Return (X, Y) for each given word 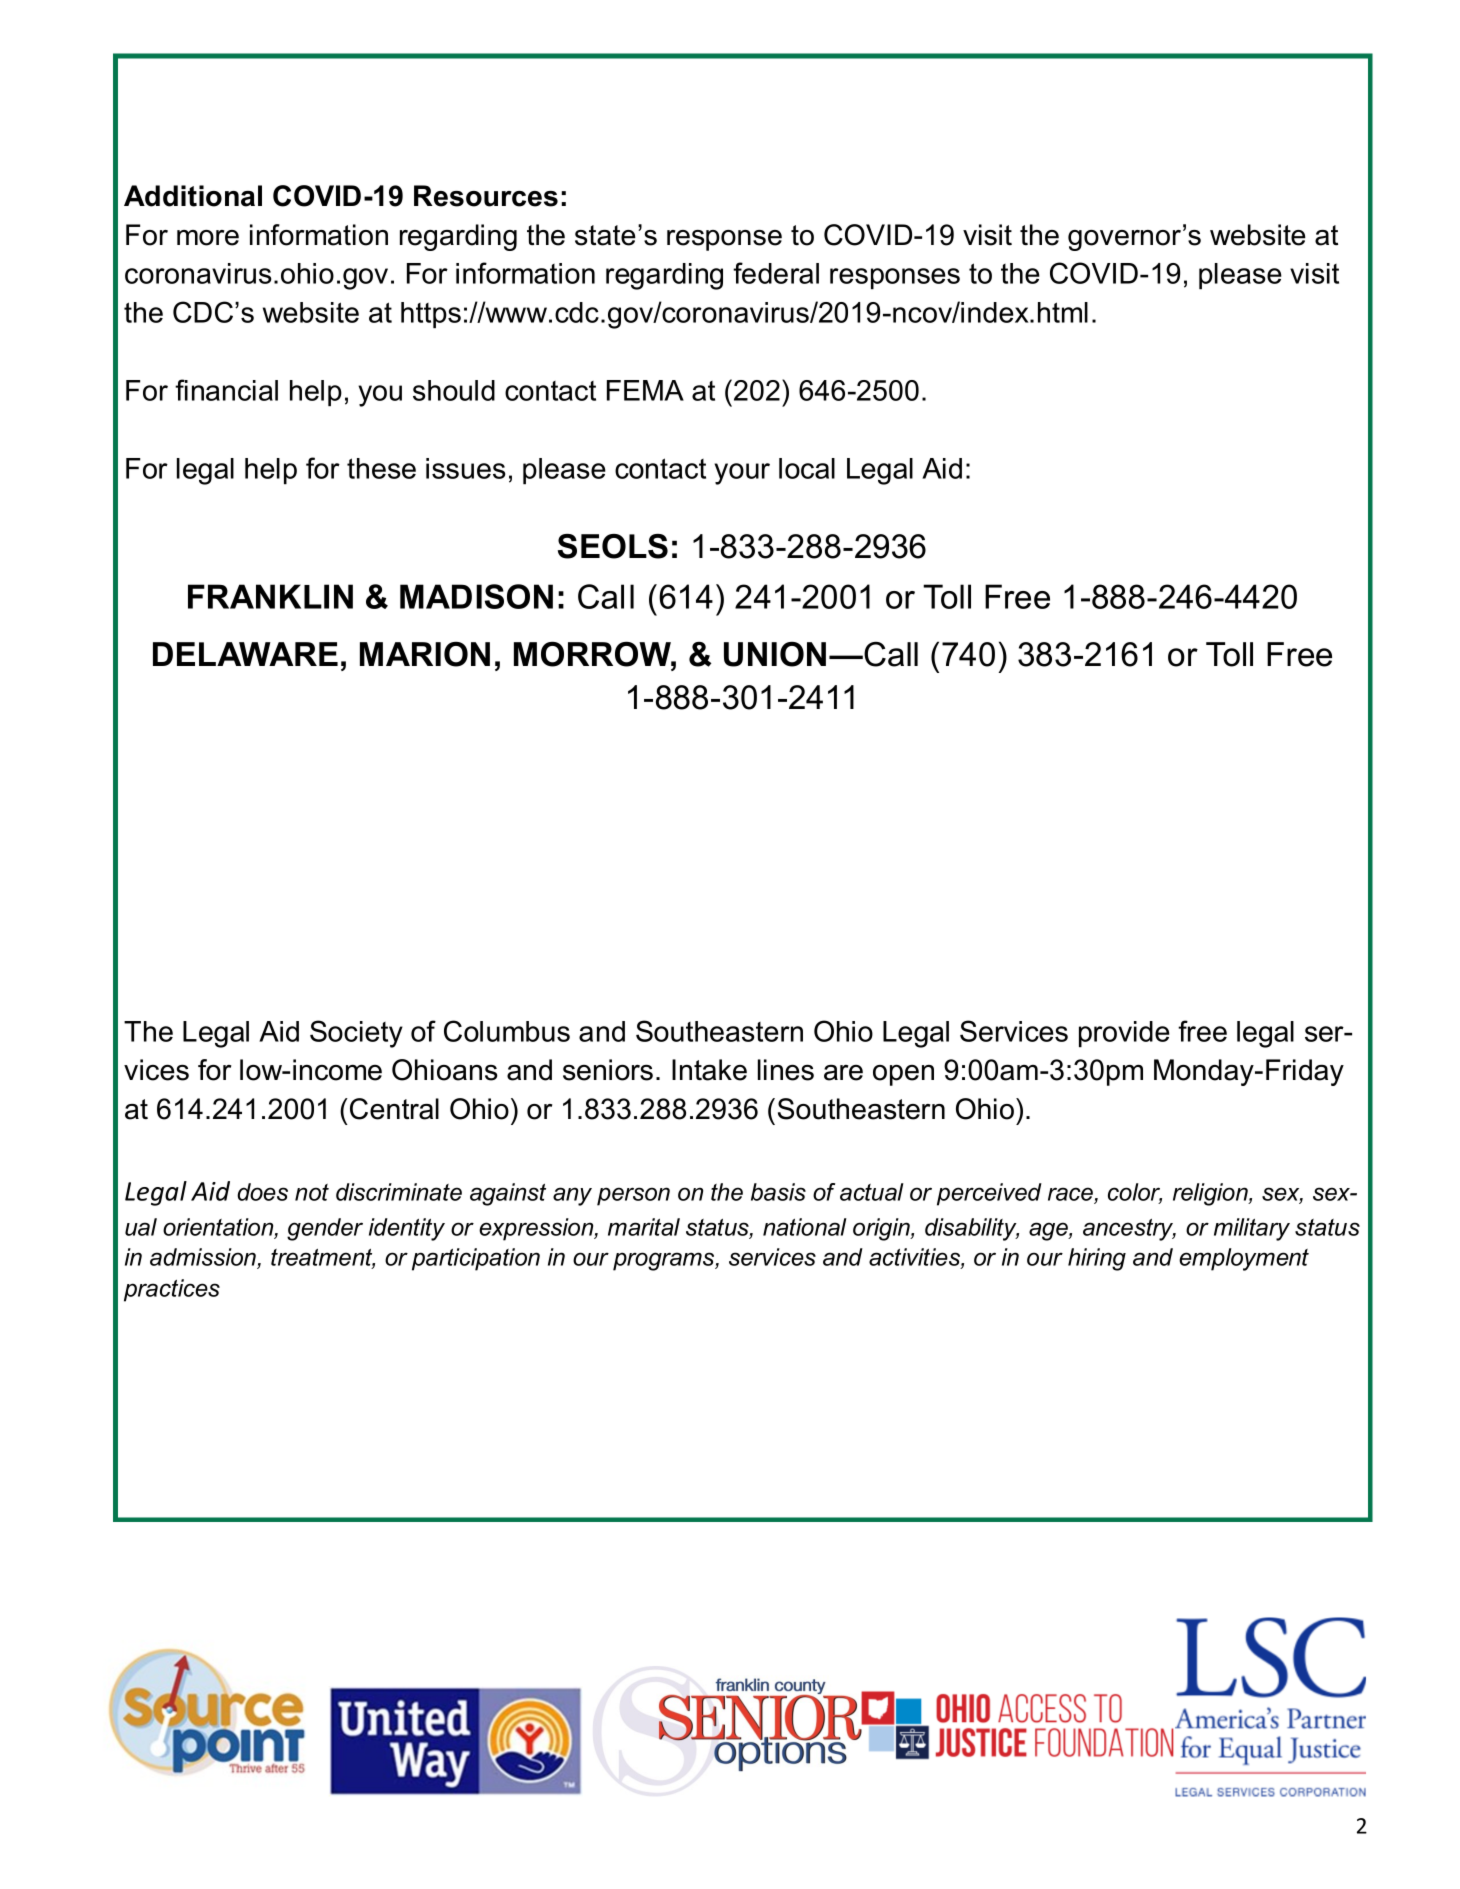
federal (776, 273)
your (742, 474)
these (381, 468)
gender (325, 1229)
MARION (425, 654)
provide (1124, 1034)
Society (356, 1034)
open (903, 1075)
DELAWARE (245, 654)
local (807, 468)
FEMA (645, 390)
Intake (709, 1070)
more (208, 238)
